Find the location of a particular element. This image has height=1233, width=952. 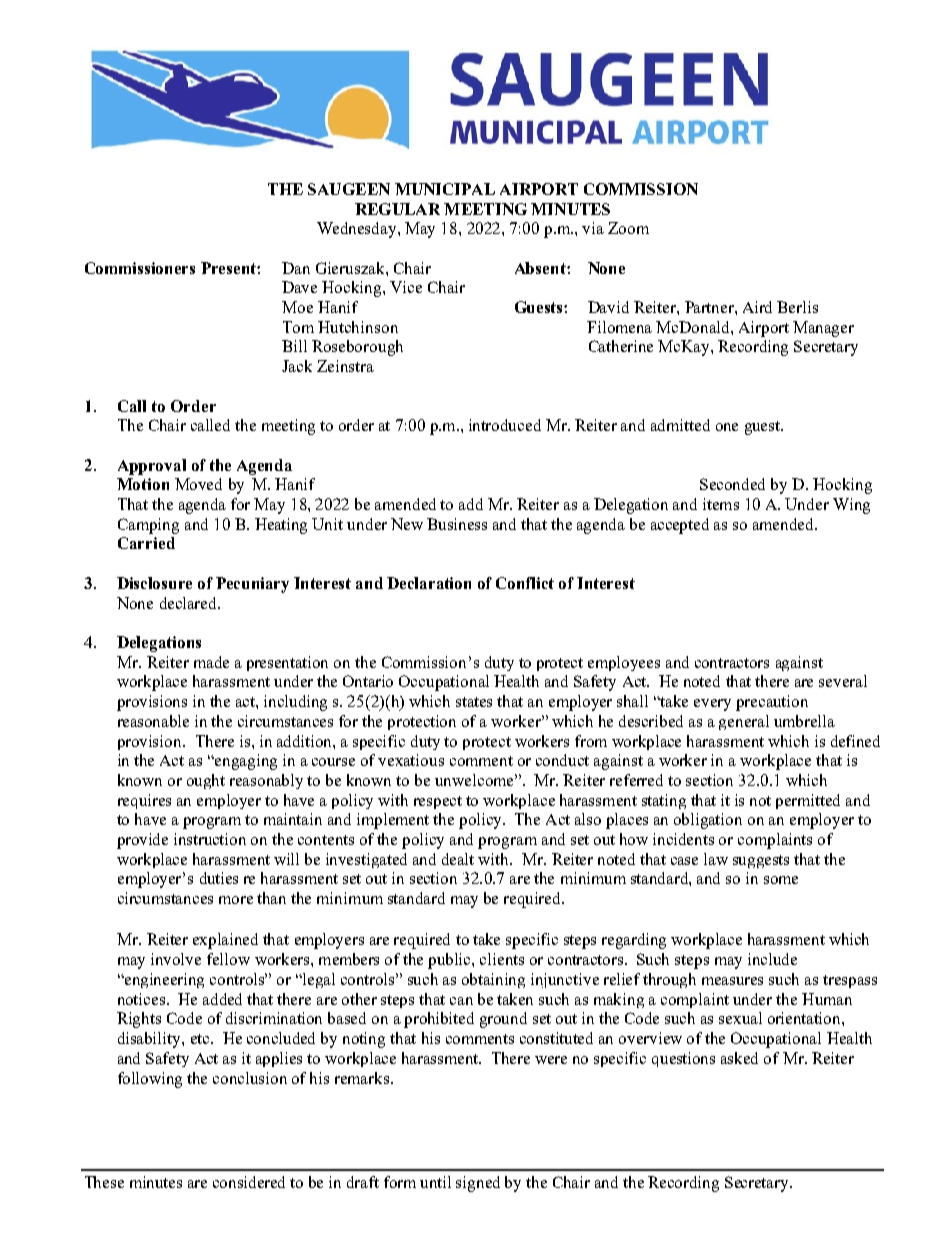

include is located at coordinates (772, 959).
